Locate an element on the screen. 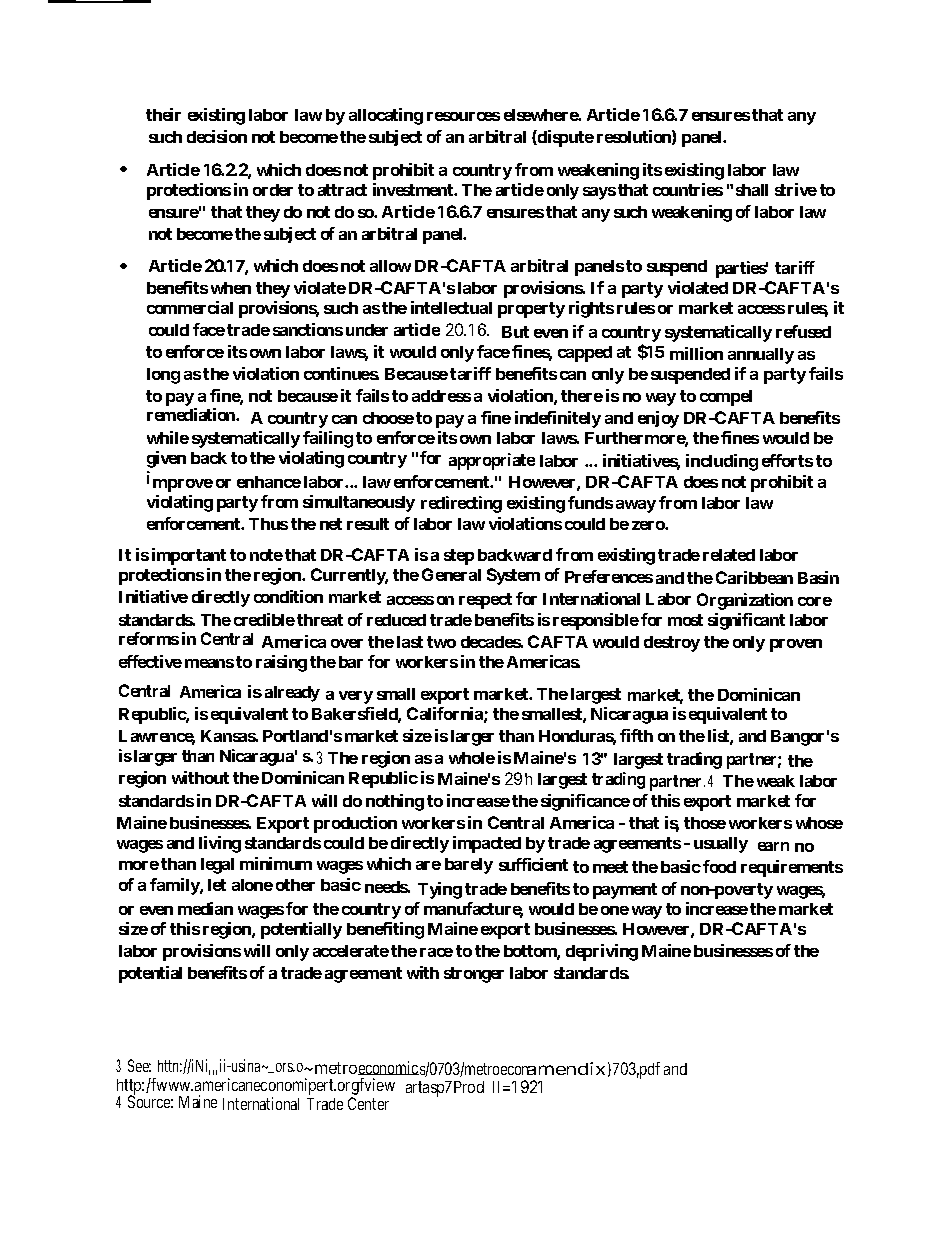 This screenshot has height=1235, width=952. two is located at coordinates (441, 642).
